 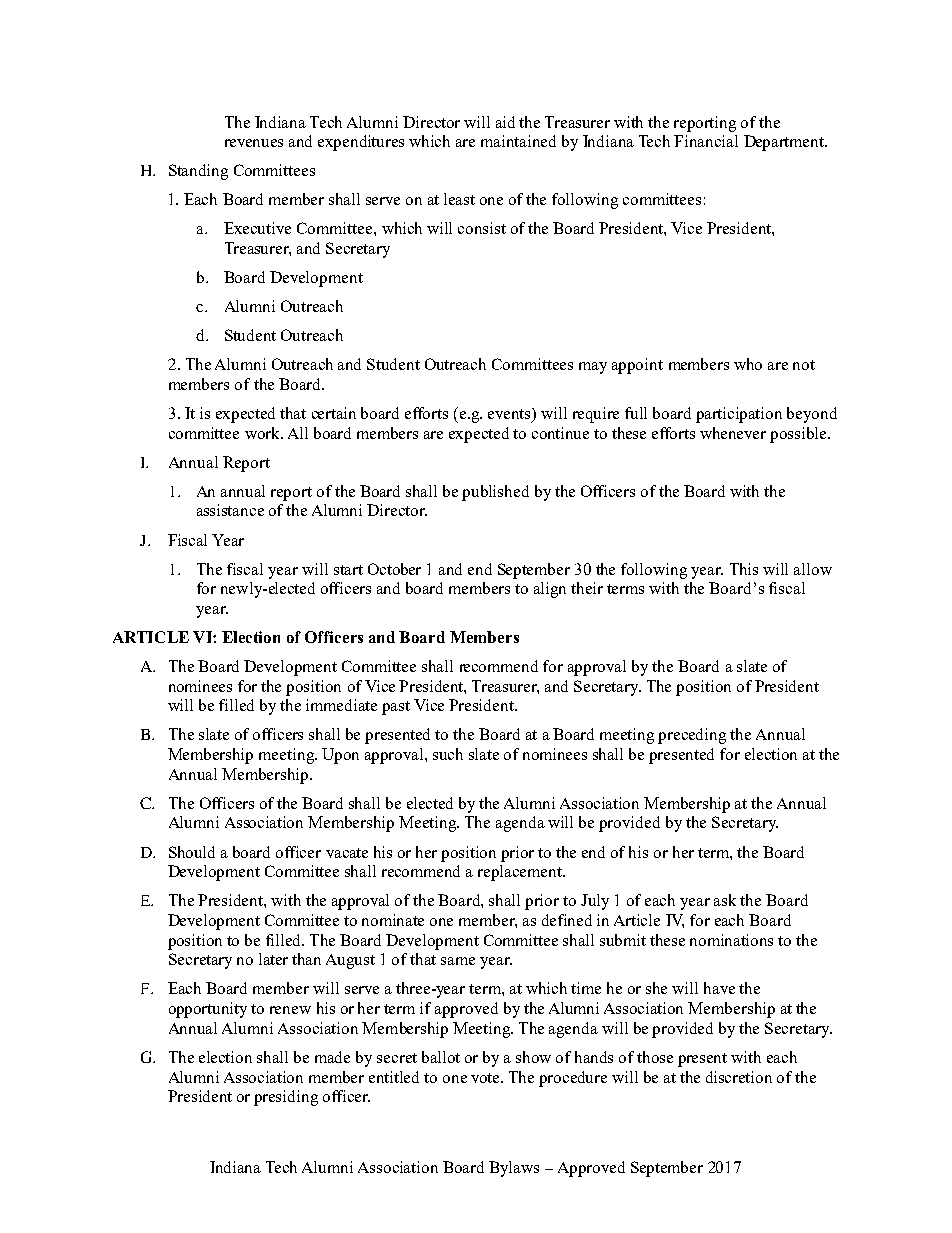 What do you see at coordinates (744, 569) in the page?
I see `This` at bounding box center [744, 569].
